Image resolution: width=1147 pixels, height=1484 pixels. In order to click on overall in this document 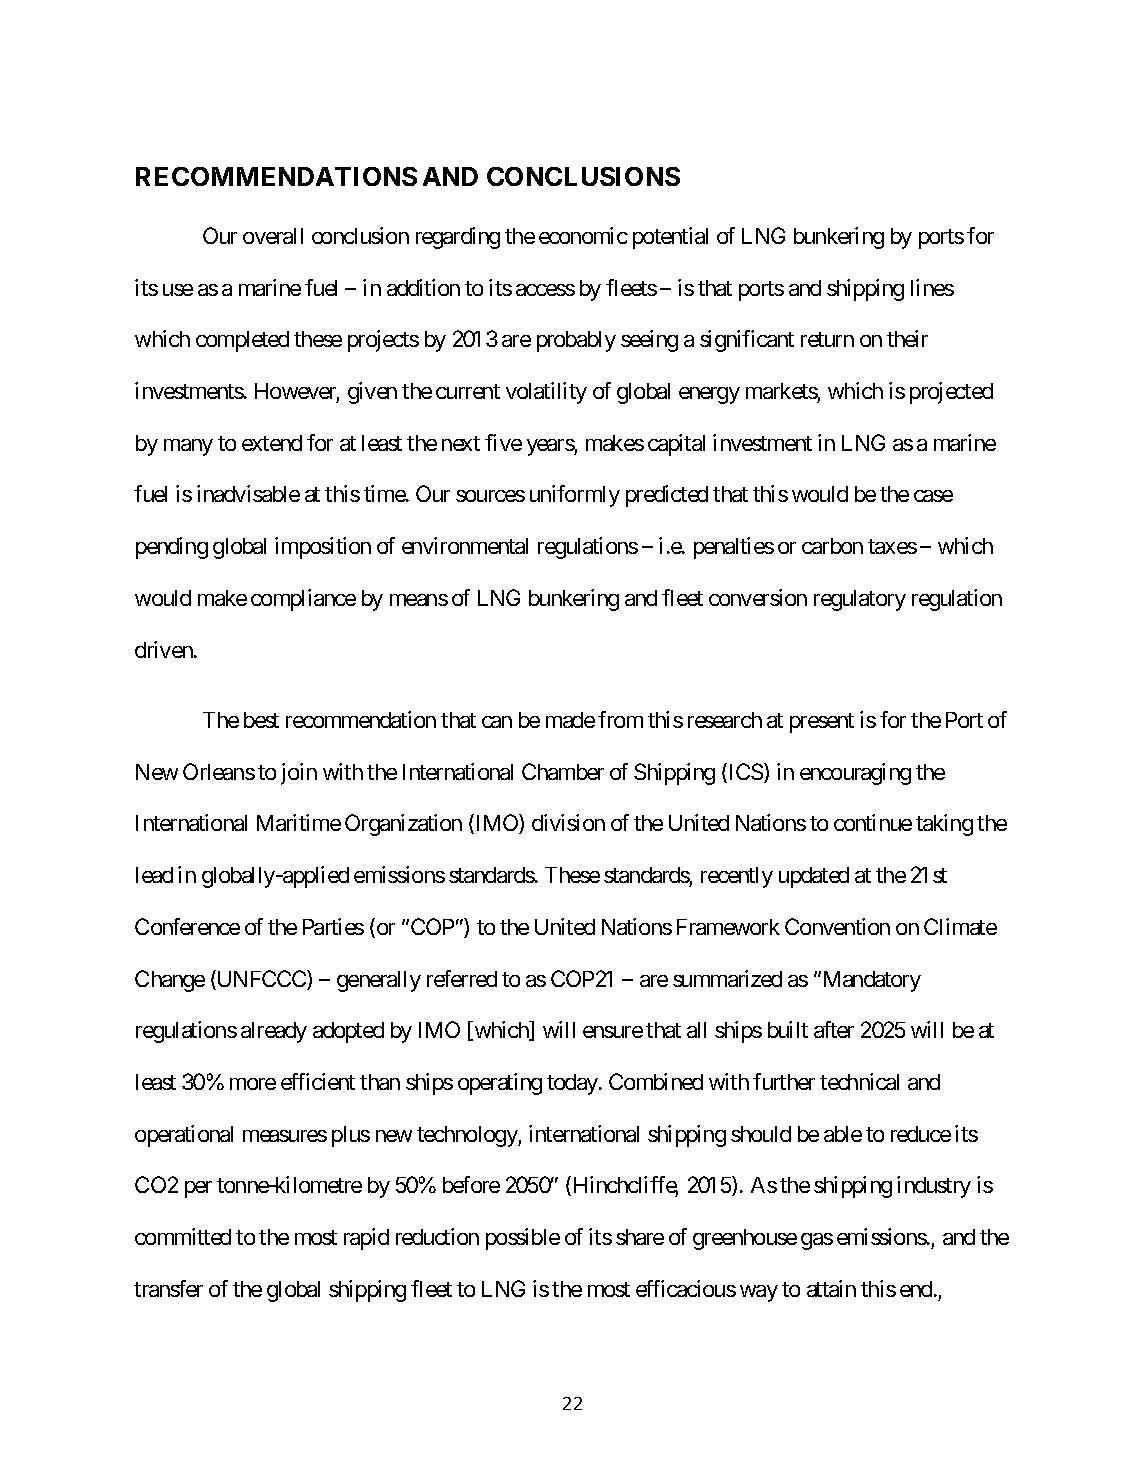, I will do `click(273, 236)`.
